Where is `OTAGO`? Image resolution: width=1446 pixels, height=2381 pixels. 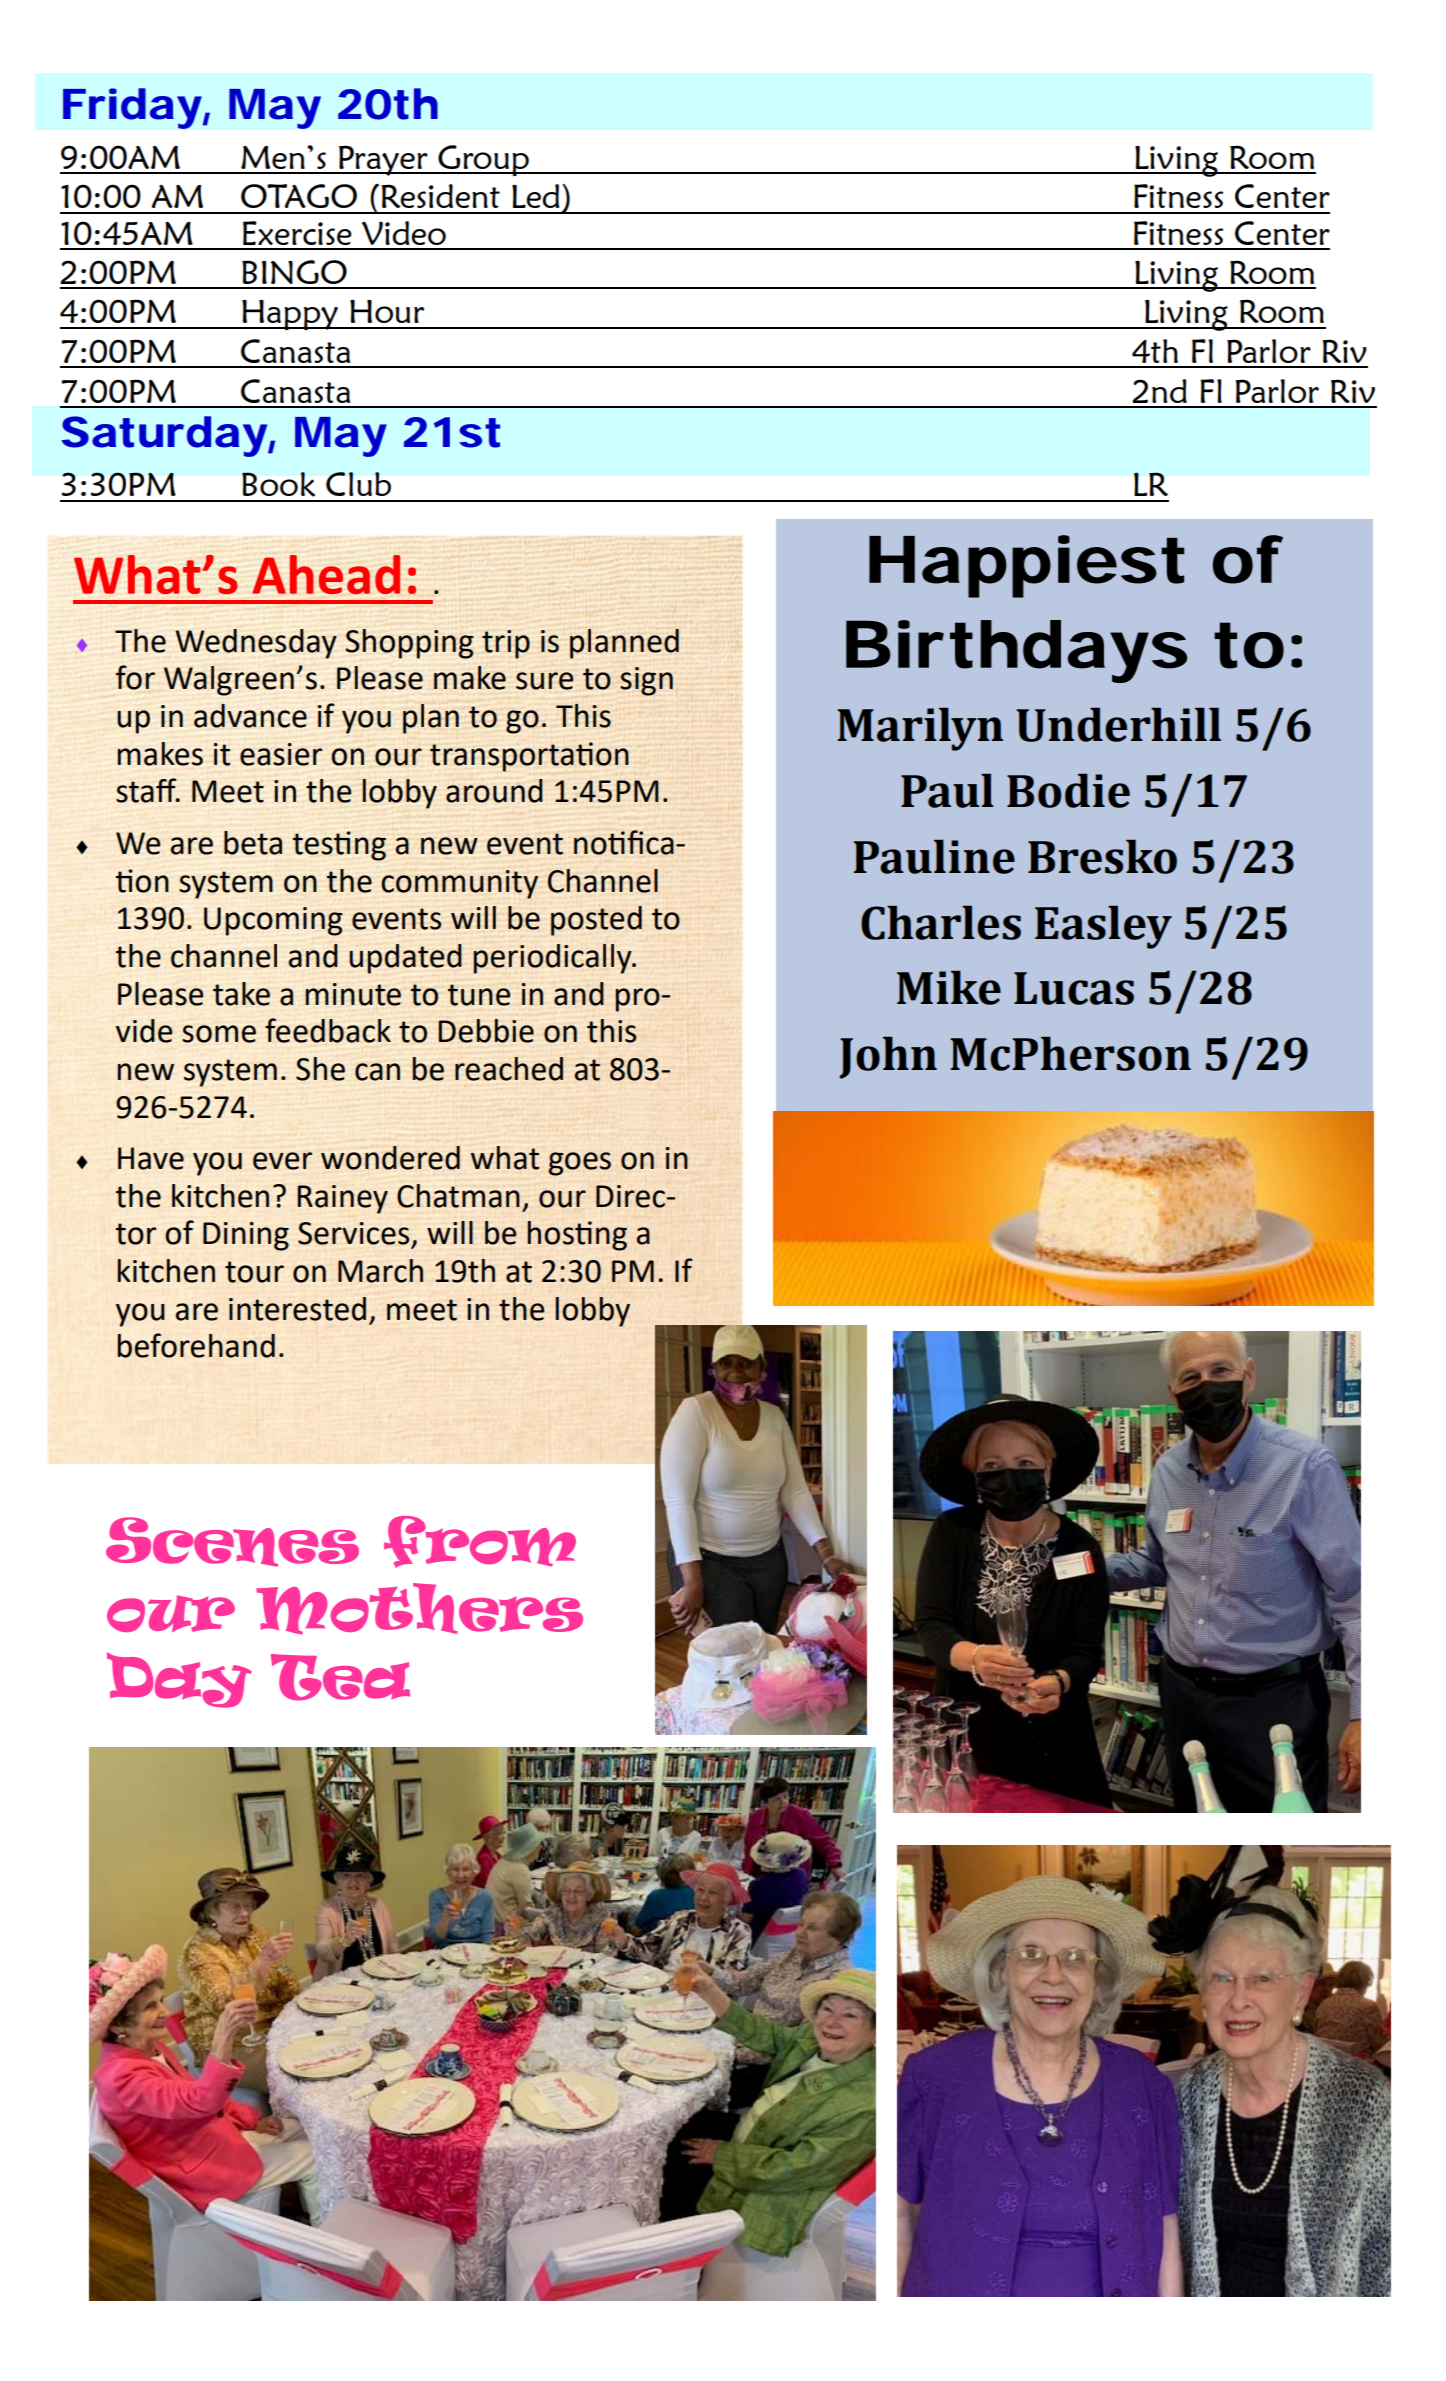 OTAGO is located at coordinates (299, 196).
